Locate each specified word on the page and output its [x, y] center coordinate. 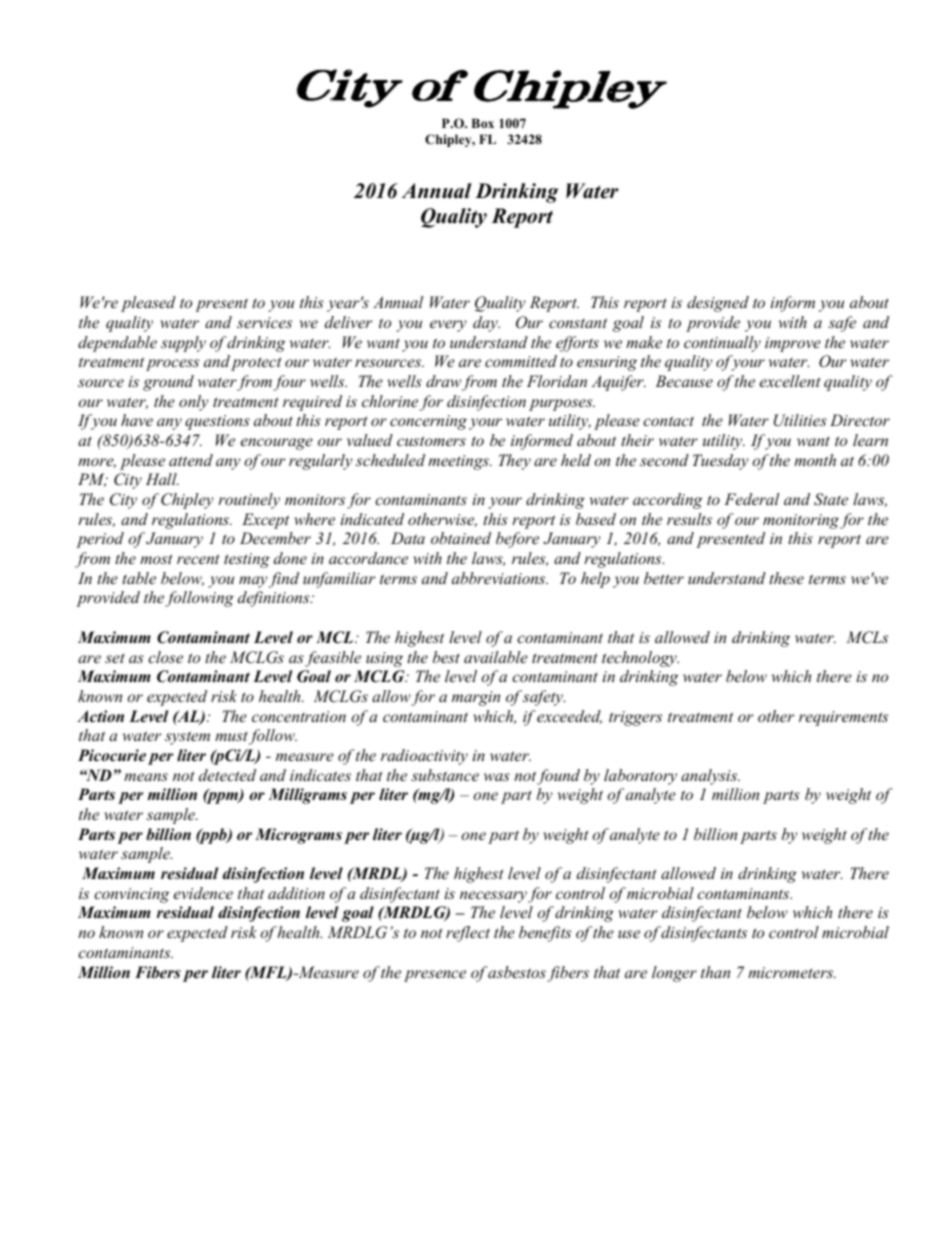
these [786, 578]
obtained [461, 538]
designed [718, 304]
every [448, 326]
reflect [468, 934]
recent [198, 559]
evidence [203, 893]
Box [482, 123]
